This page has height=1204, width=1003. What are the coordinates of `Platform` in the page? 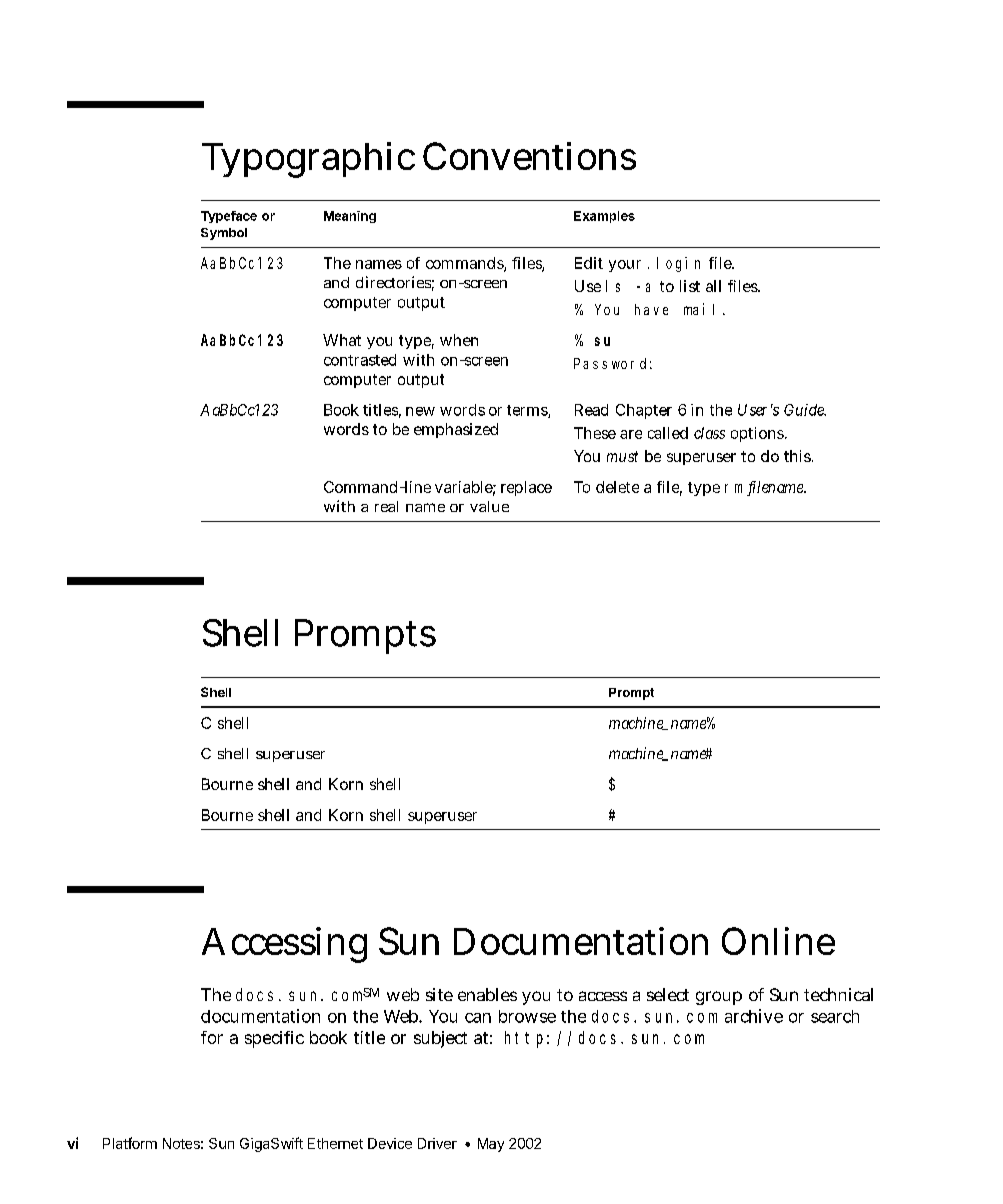 It's located at (130, 1143).
